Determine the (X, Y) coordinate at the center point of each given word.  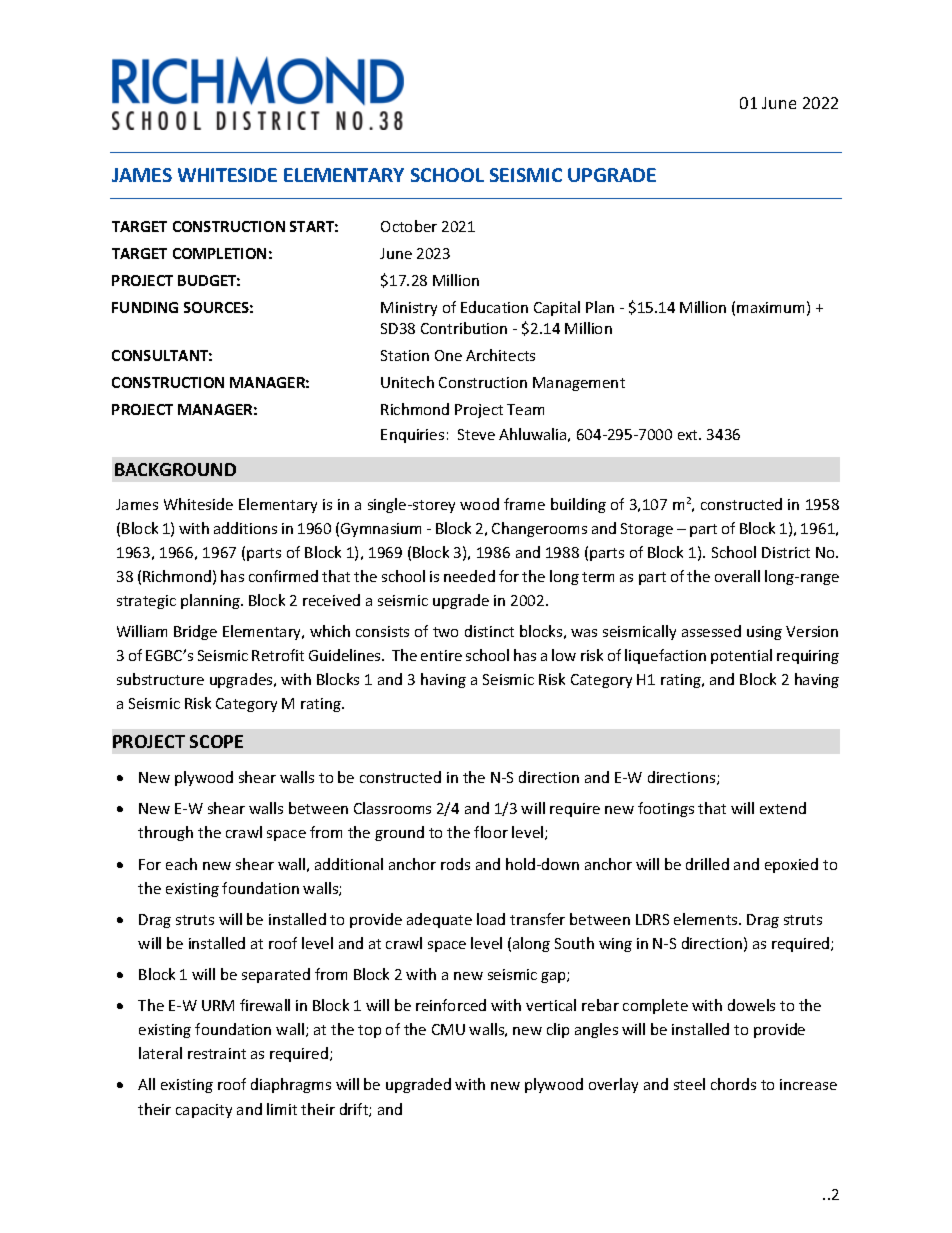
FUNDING (145, 307)
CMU (448, 1029)
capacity (204, 1111)
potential (741, 656)
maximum (770, 307)
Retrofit (278, 655)
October (409, 226)
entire (441, 655)
